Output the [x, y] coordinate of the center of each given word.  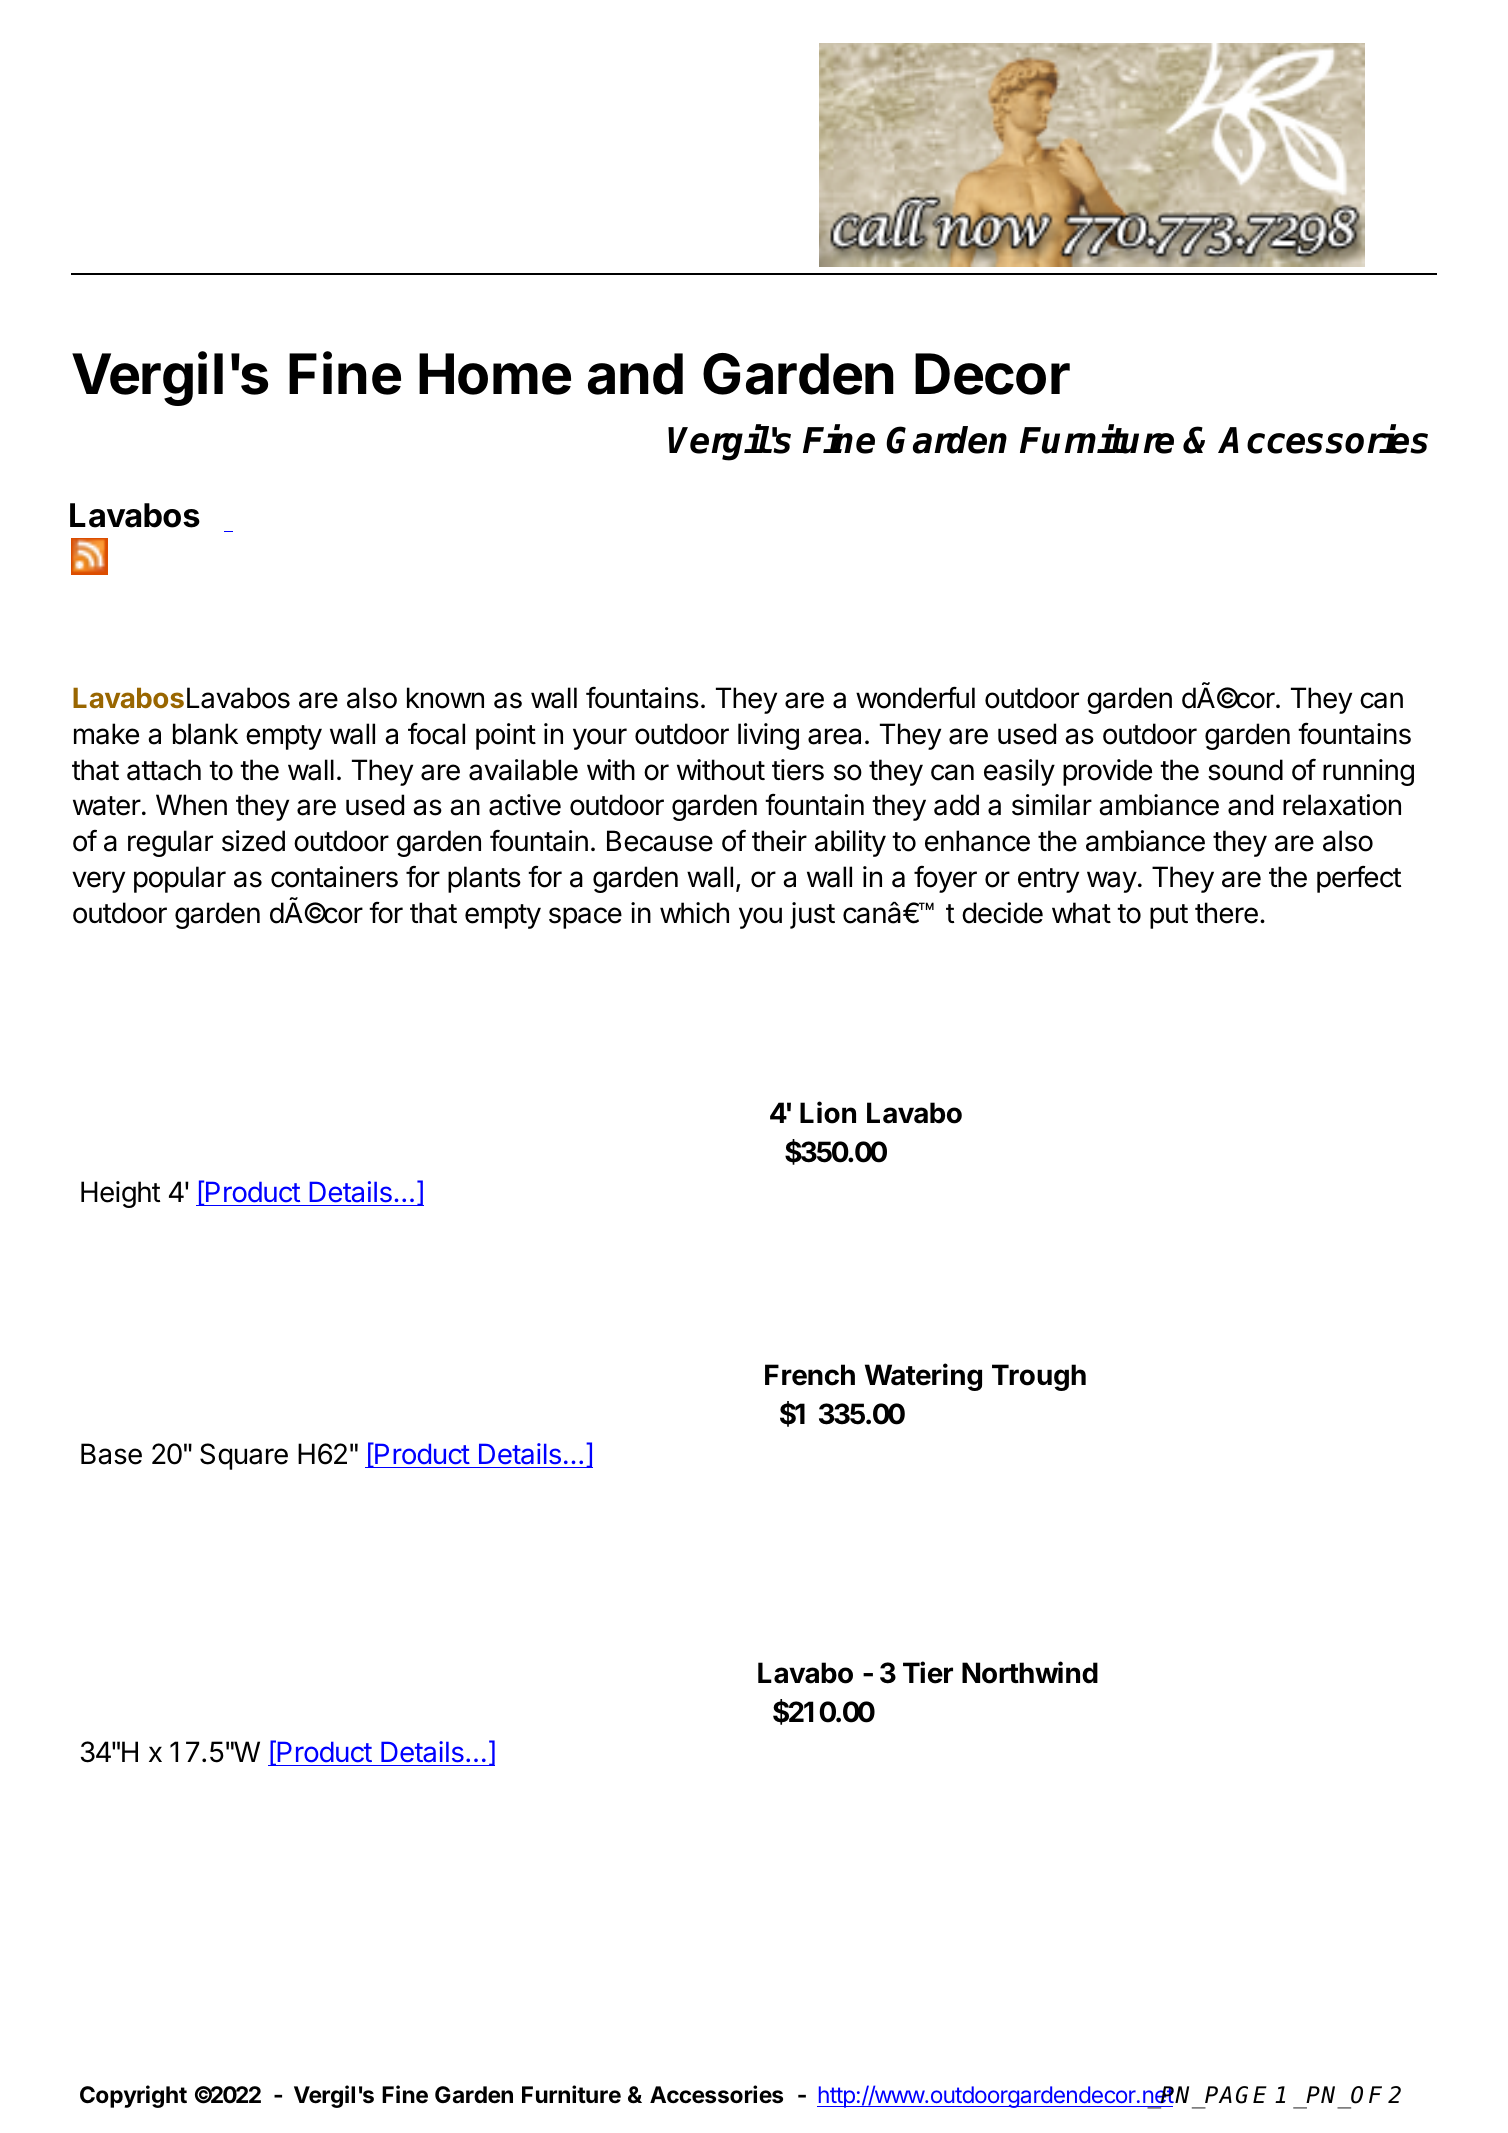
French [810, 1375]
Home [495, 374]
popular [180, 879]
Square [244, 1456]
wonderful [915, 697]
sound [1245, 770]
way [1112, 882]
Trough [1039, 1377]
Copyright [133, 2096]
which [694, 913]
